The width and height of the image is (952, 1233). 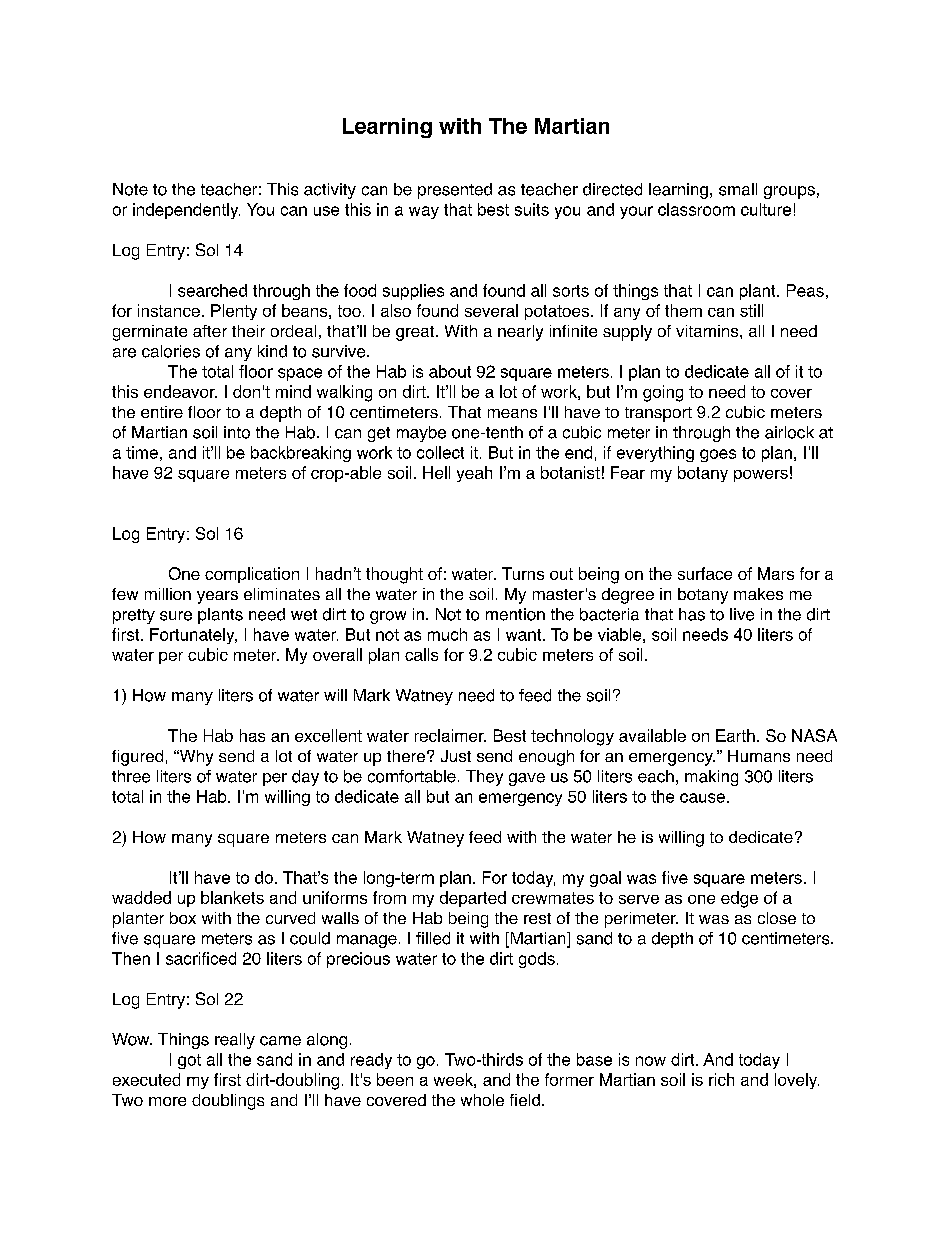 I want to click on Fortunately, so click(x=193, y=636).
